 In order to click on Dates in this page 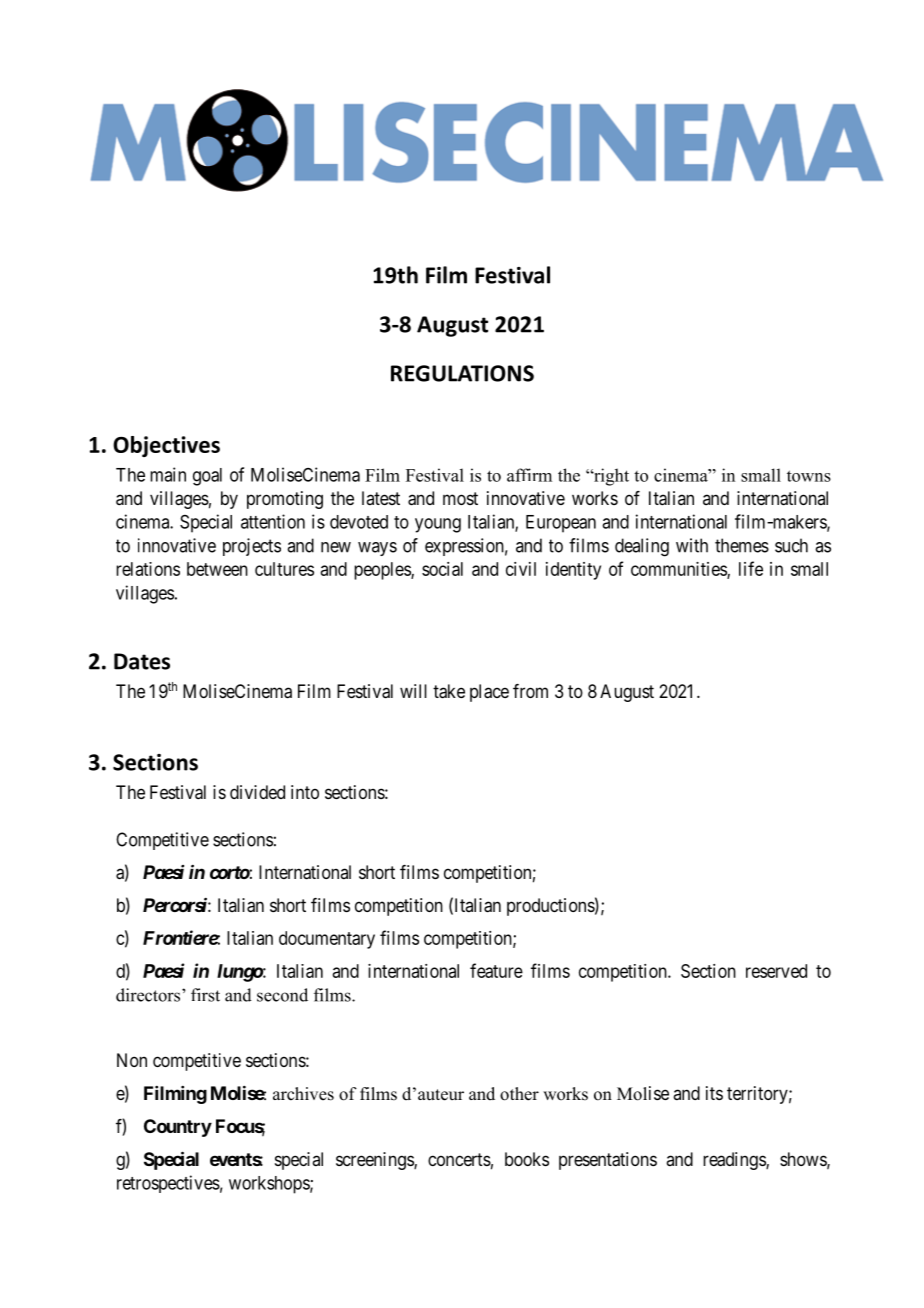, I will do `click(142, 661)`.
